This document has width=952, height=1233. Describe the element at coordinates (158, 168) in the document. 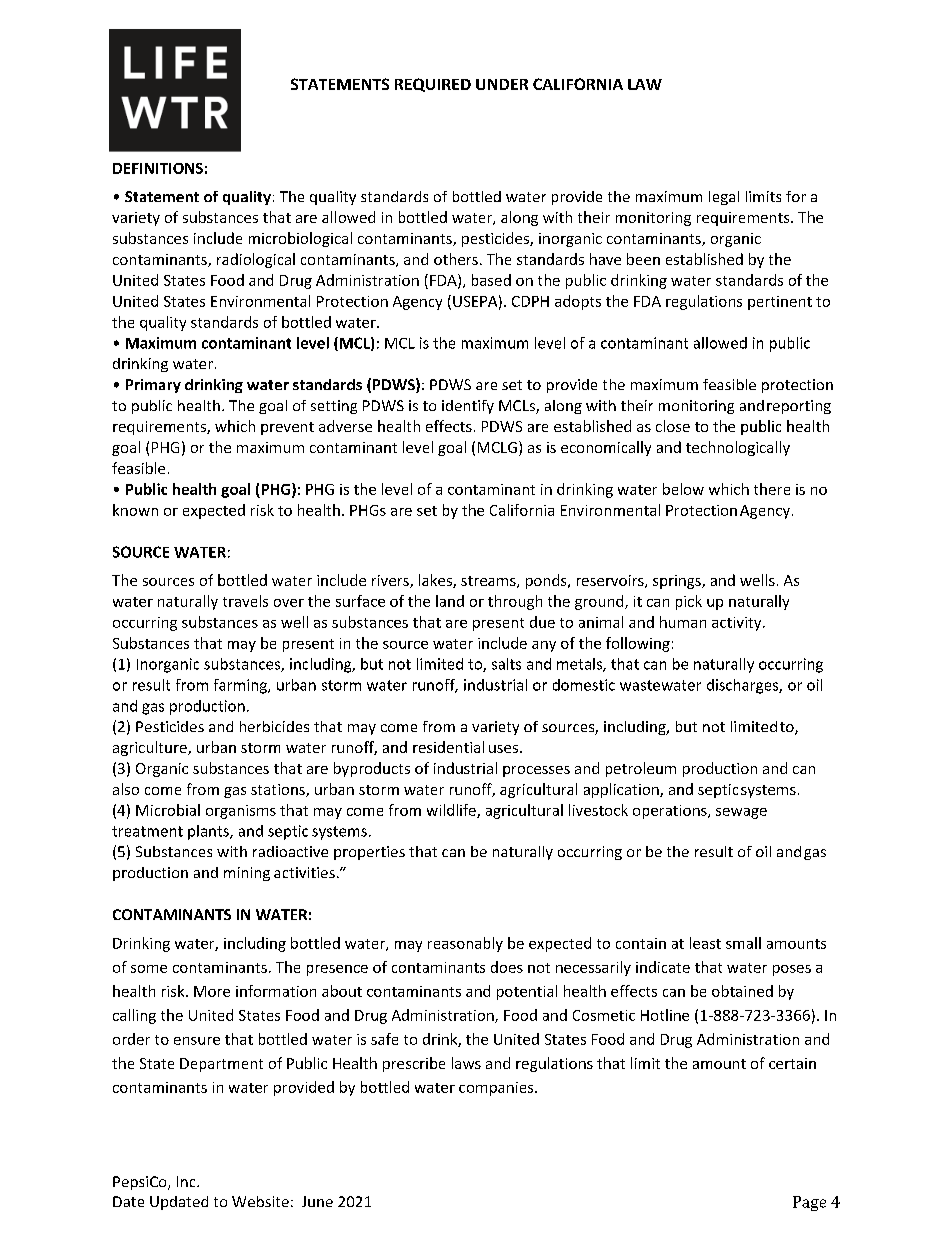

I see `DEFINITIONS` at that location.
